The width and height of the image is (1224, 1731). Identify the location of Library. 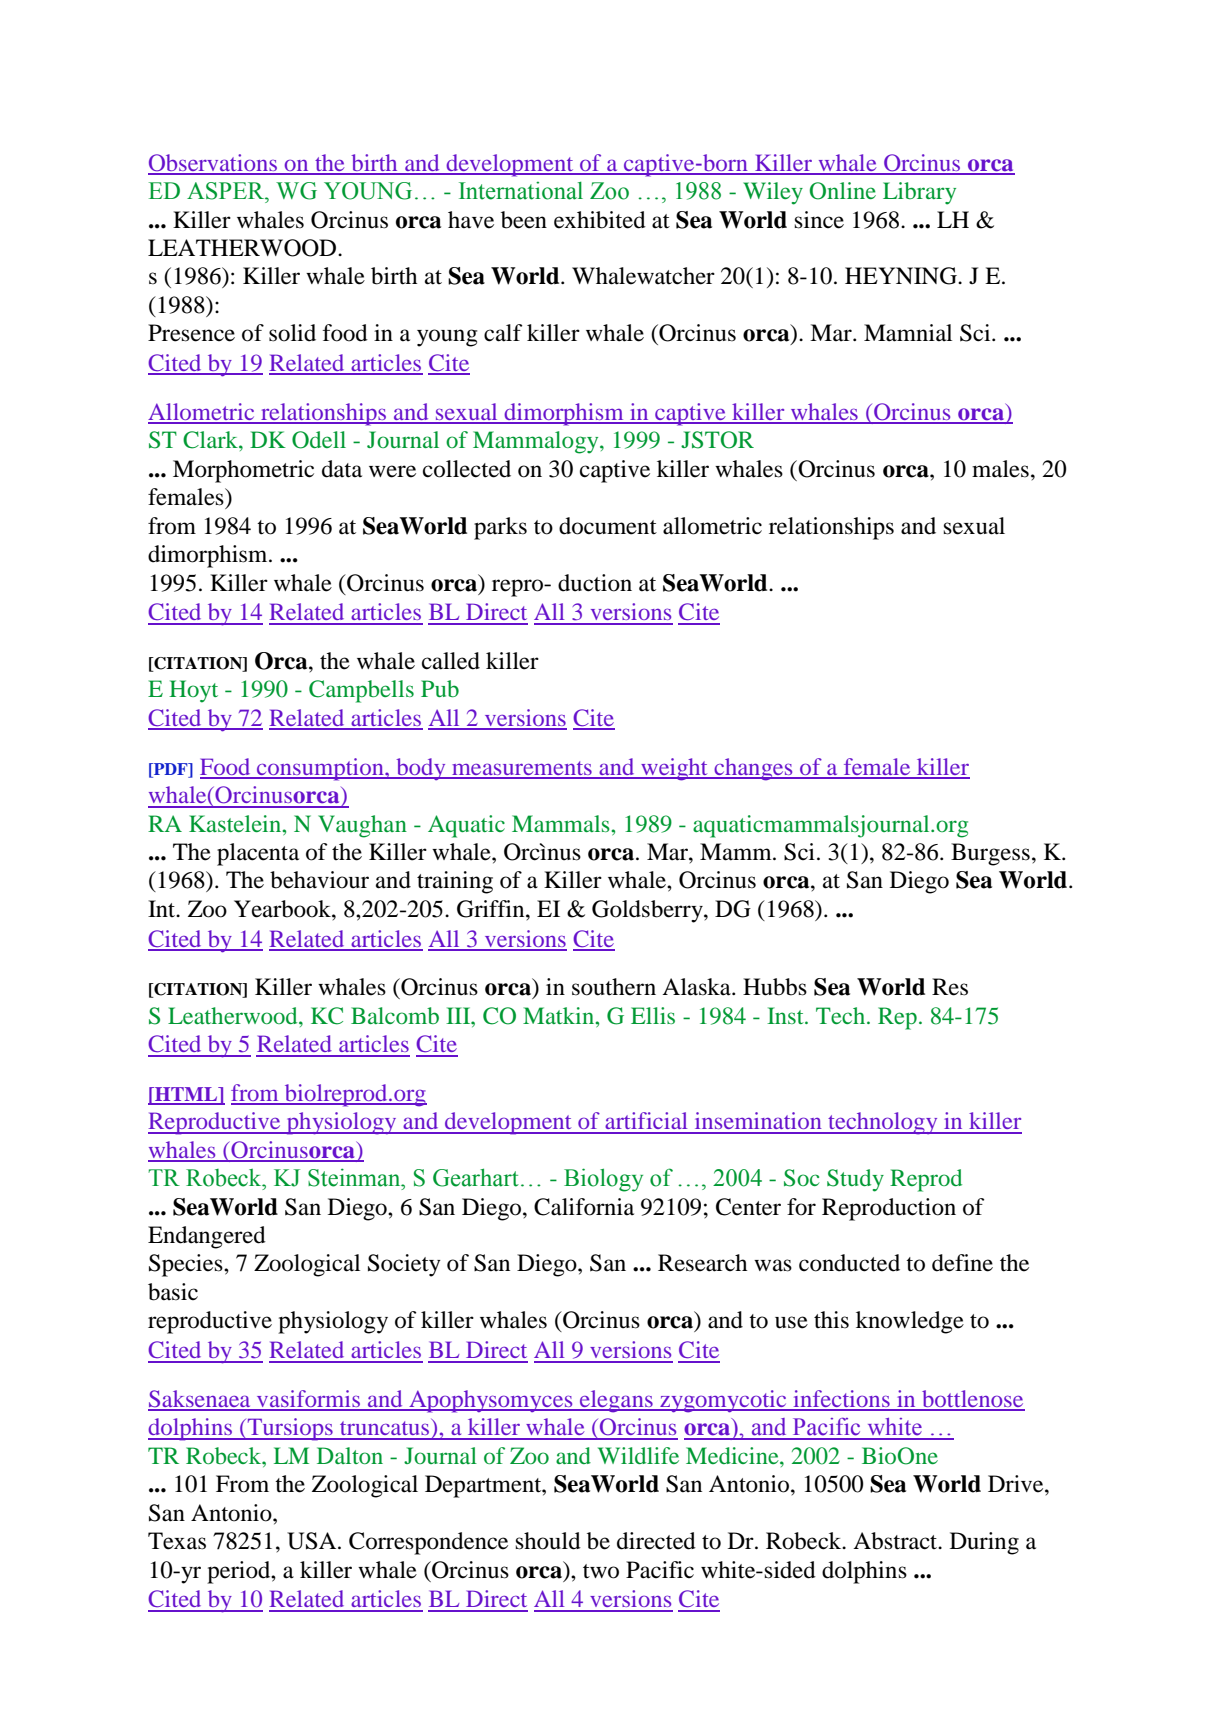
(919, 193).
